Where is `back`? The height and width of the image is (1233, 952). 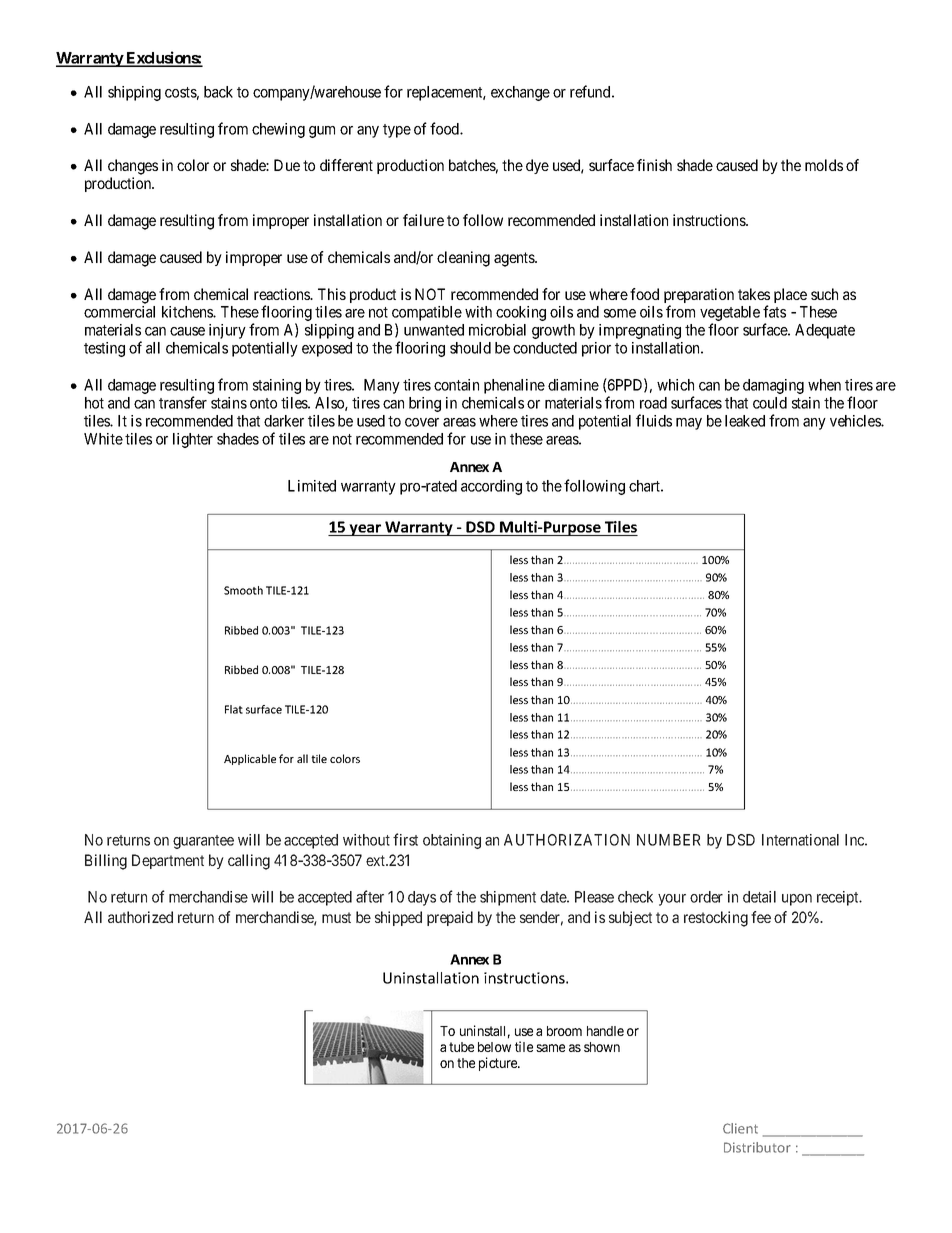
back is located at coordinates (218, 92).
